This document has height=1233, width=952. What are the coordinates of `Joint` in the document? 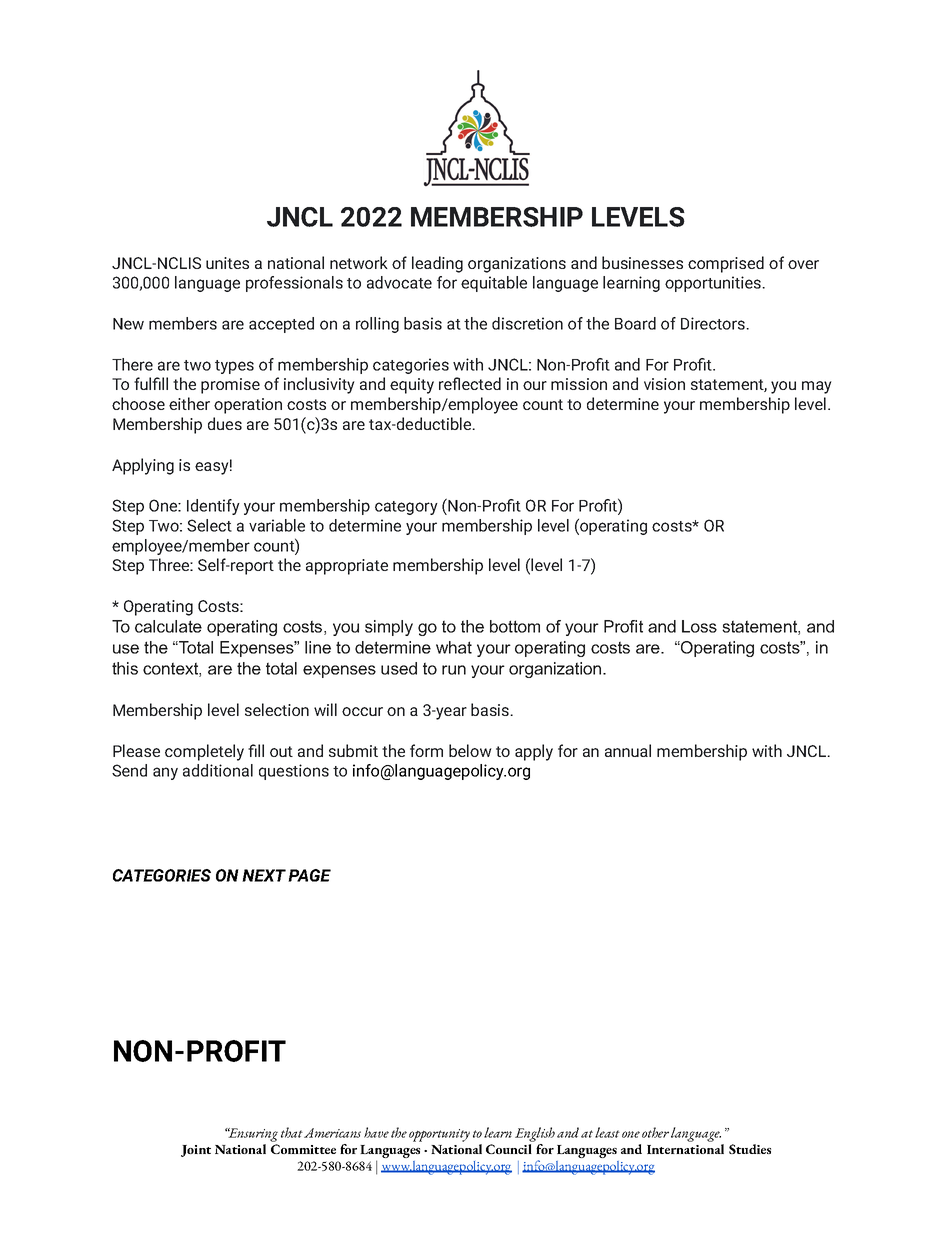 It's located at (196, 1151).
